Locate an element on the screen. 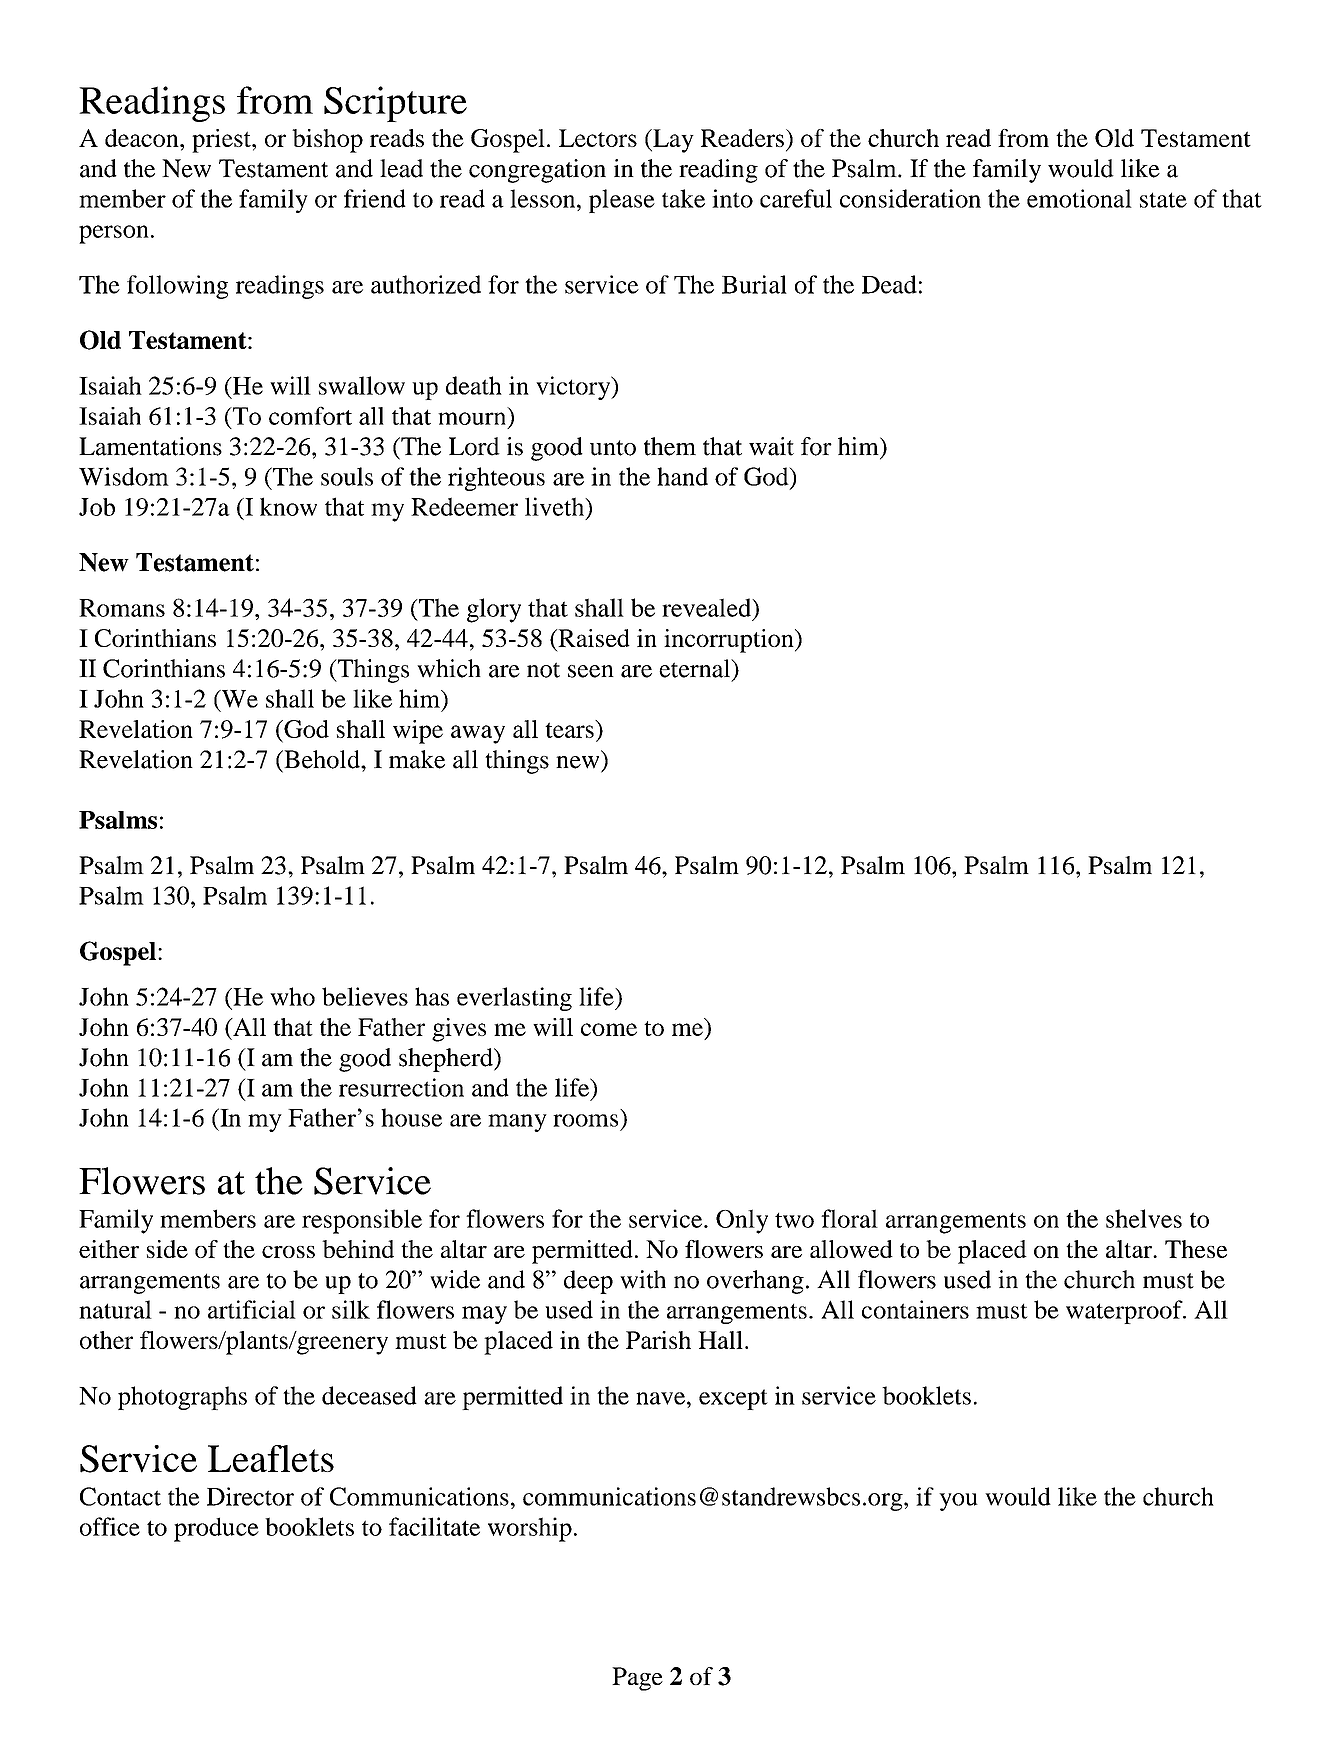  who is located at coordinates (292, 996).
